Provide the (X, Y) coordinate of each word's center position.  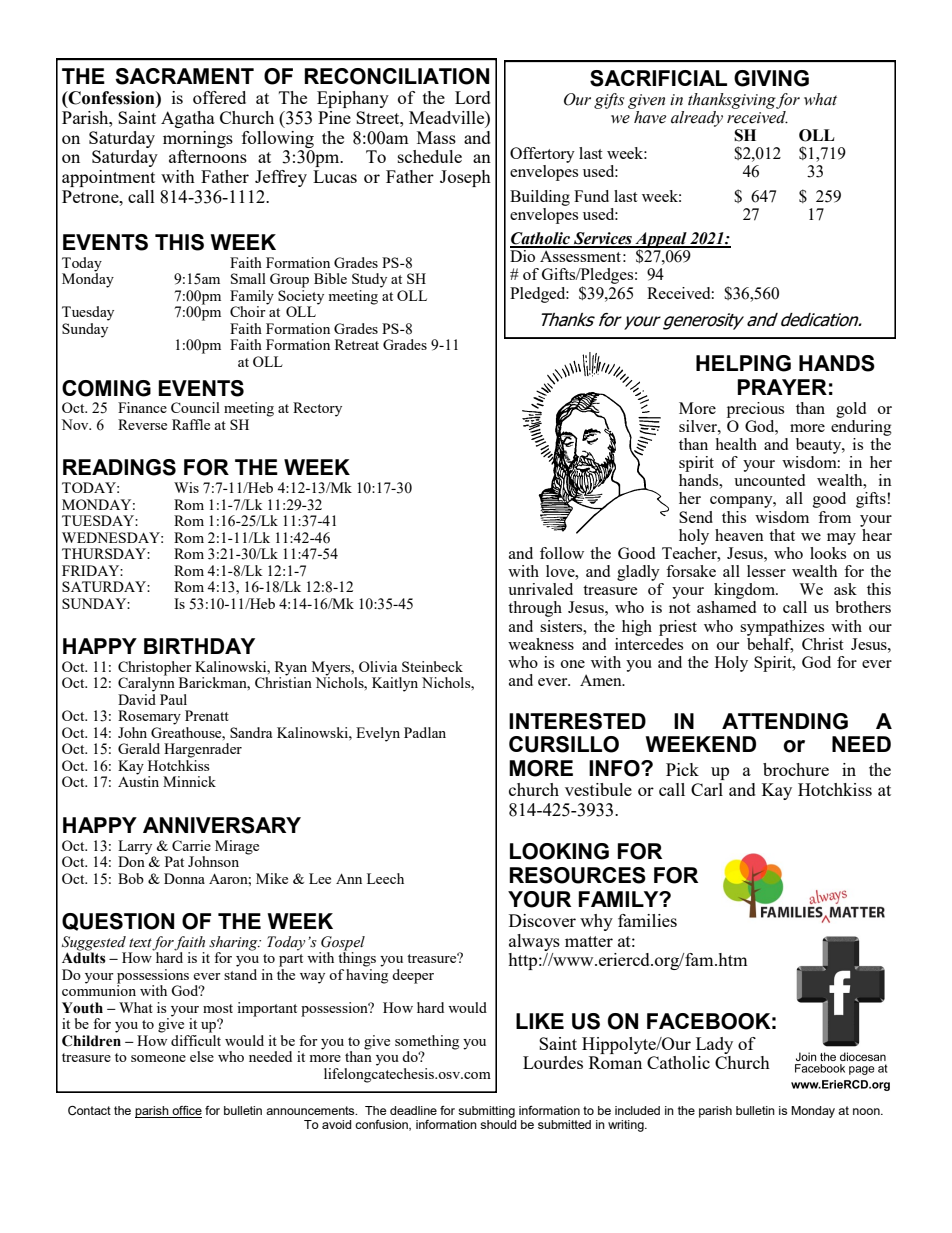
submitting (487, 1113)
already (697, 119)
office (186, 1112)
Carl (707, 789)
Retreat (357, 344)
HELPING (743, 363)
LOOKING (559, 851)
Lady (714, 1045)
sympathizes (782, 628)
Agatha (188, 119)
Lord (473, 97)
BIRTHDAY (199, 646)
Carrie (191, 845)
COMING (106, 388)
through (535, 609)
